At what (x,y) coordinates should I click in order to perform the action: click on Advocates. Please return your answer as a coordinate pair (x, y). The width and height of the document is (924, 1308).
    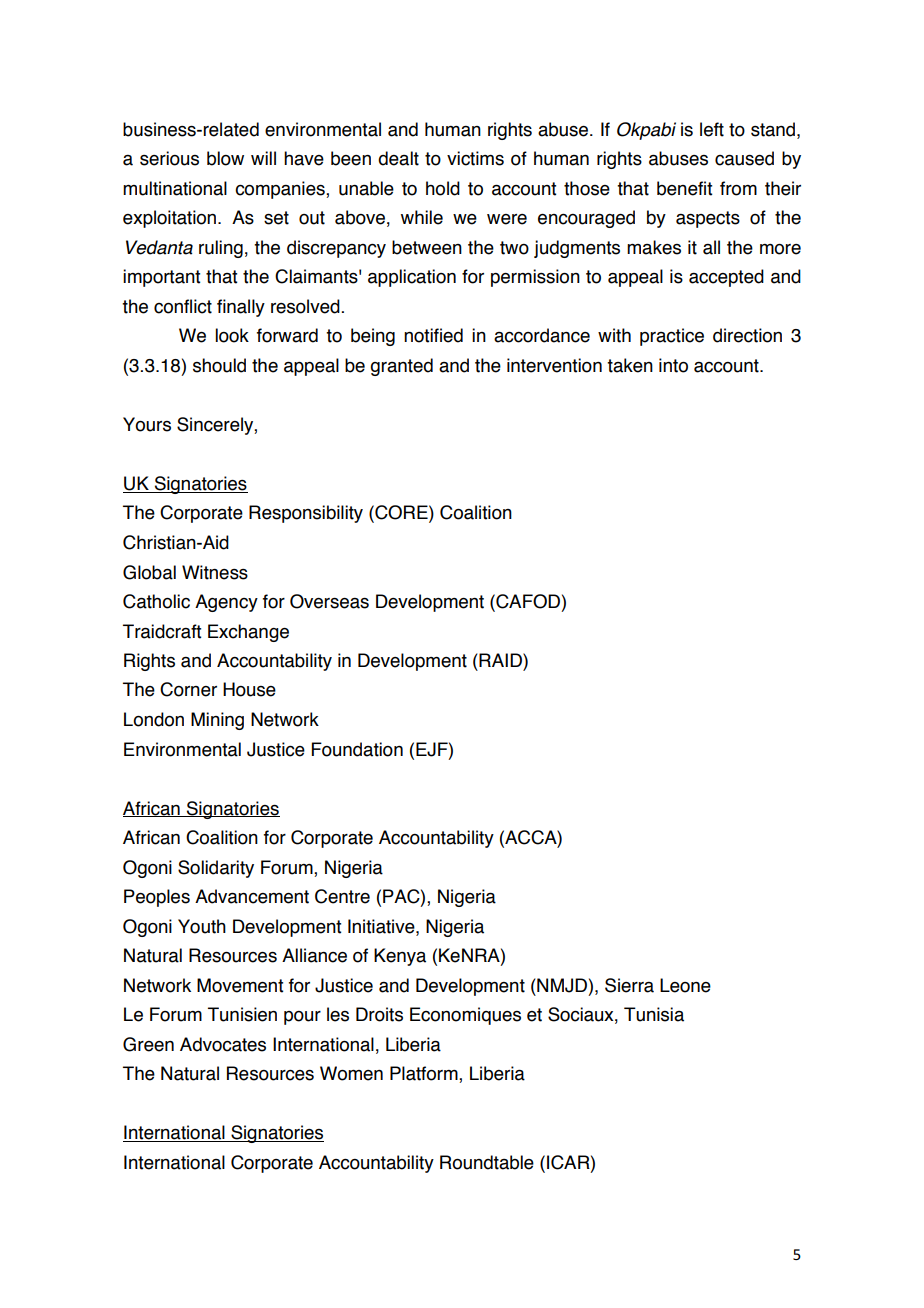
    Looking at the image, I should click on (223, 1044).
